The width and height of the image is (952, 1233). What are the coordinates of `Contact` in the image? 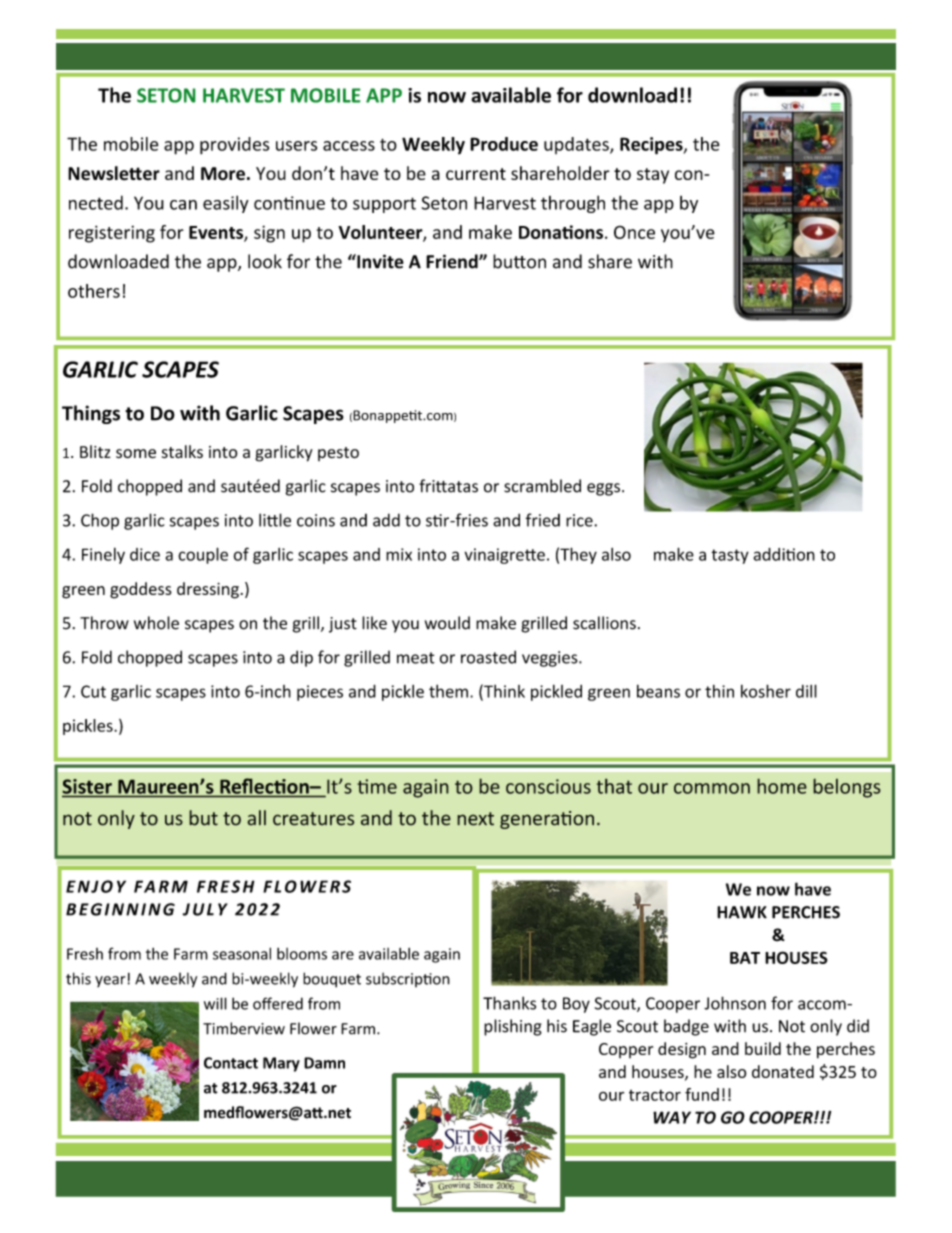 It's located at (231, 1063).
